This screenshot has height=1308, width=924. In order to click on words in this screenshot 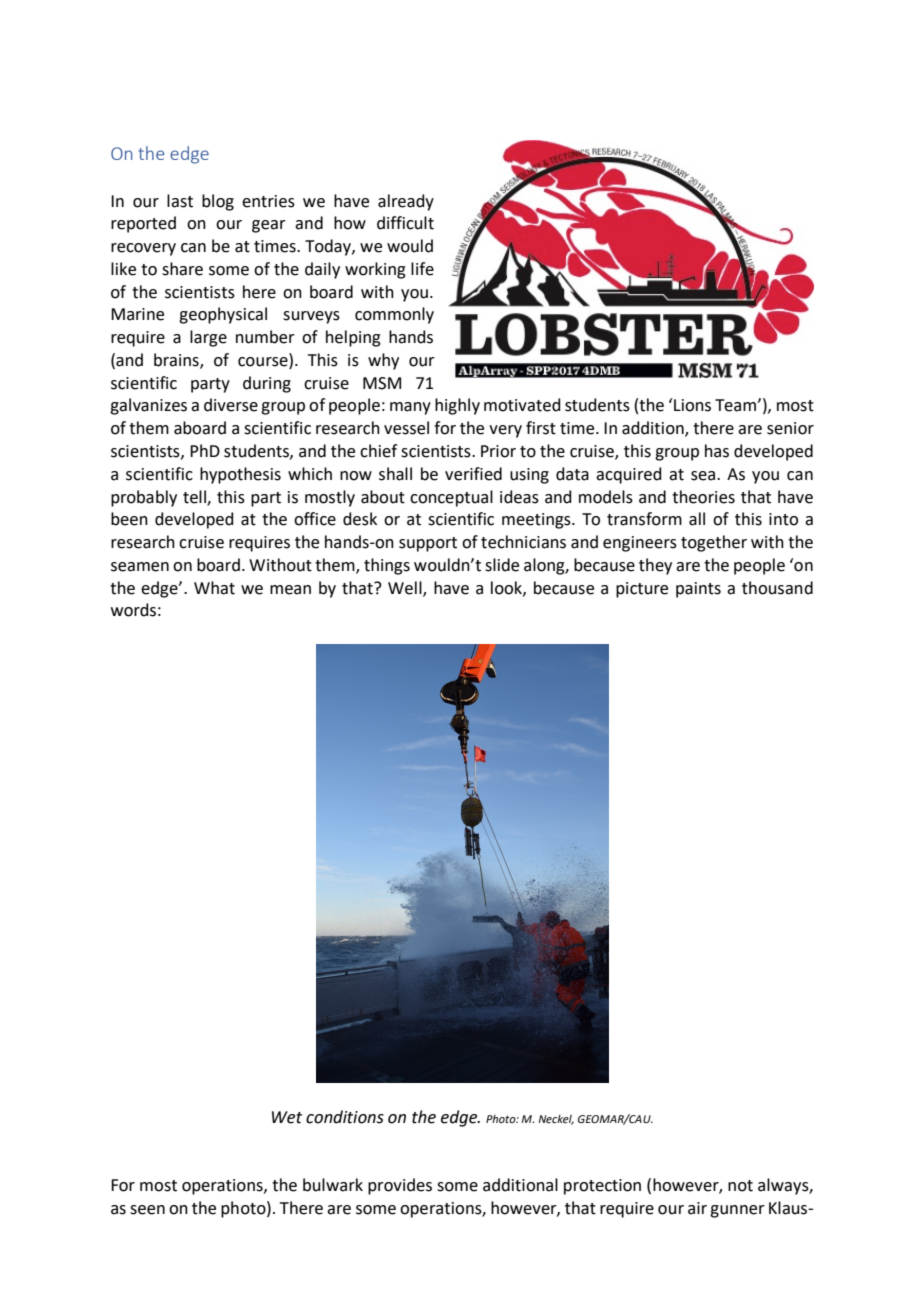, I will do `click(133, 610)`.
